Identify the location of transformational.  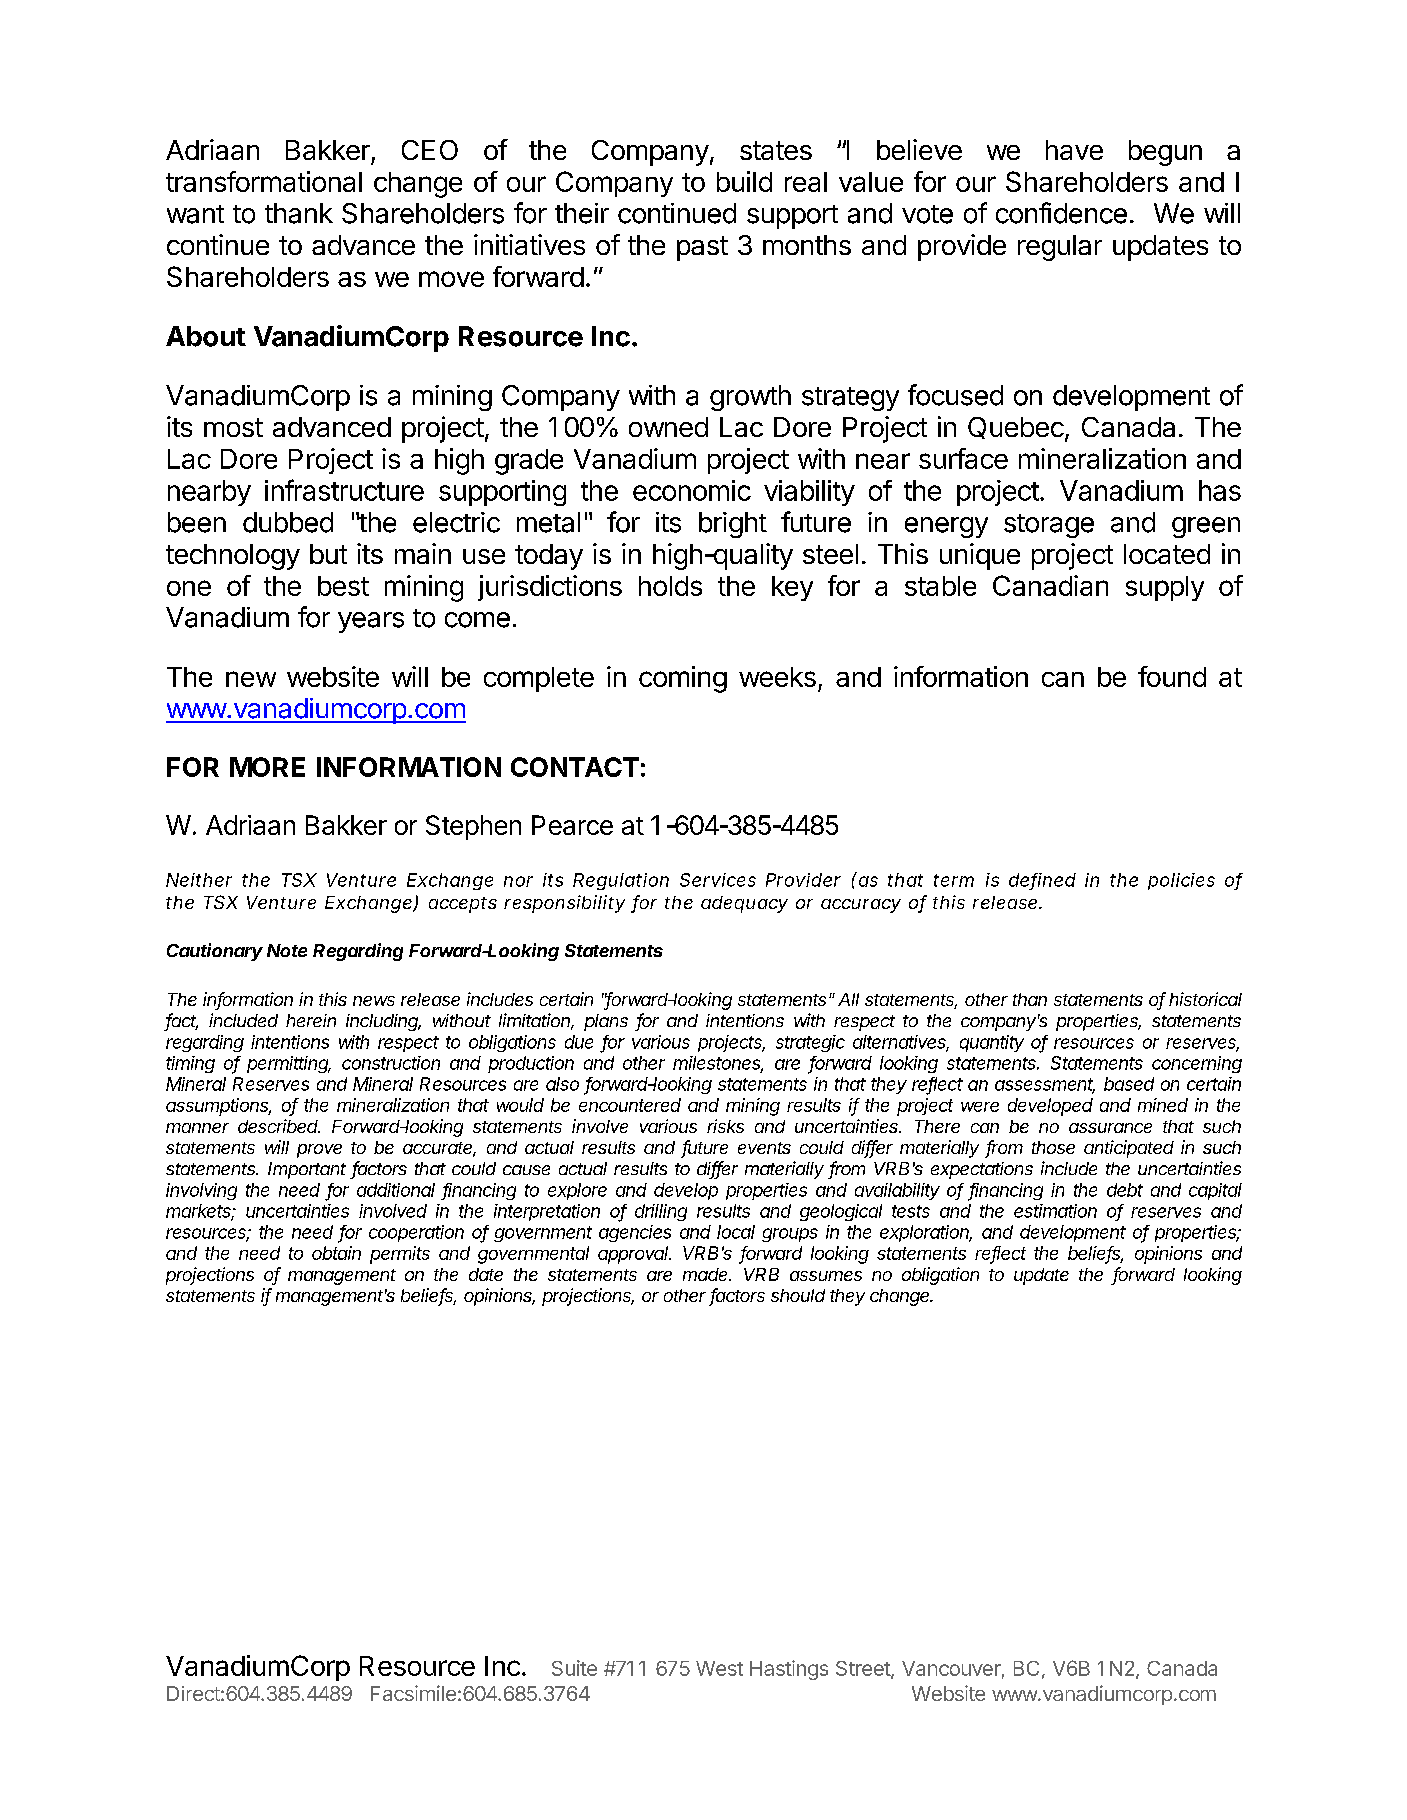
(264, 181).
